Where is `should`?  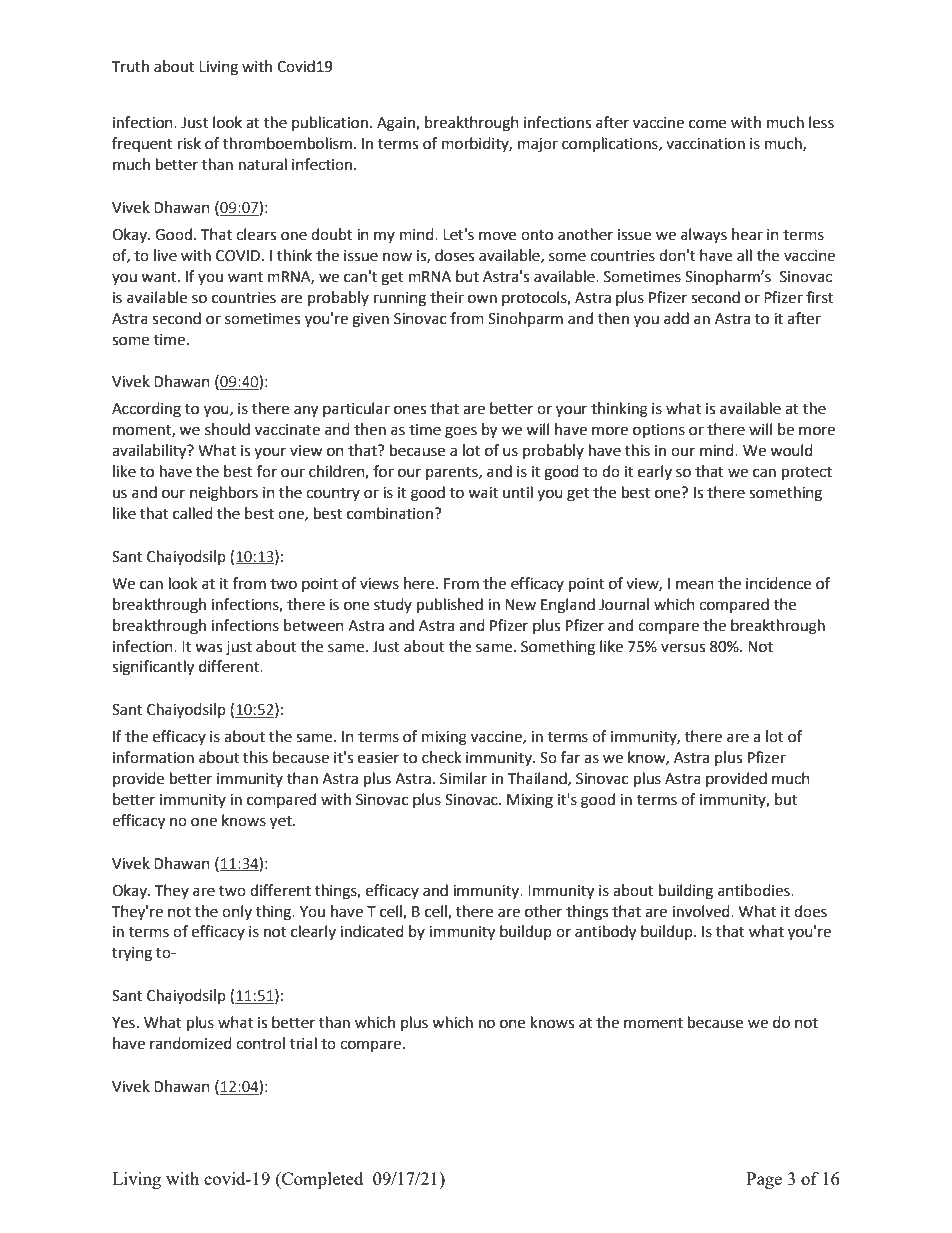 should is located at coordinates (227, 429).
